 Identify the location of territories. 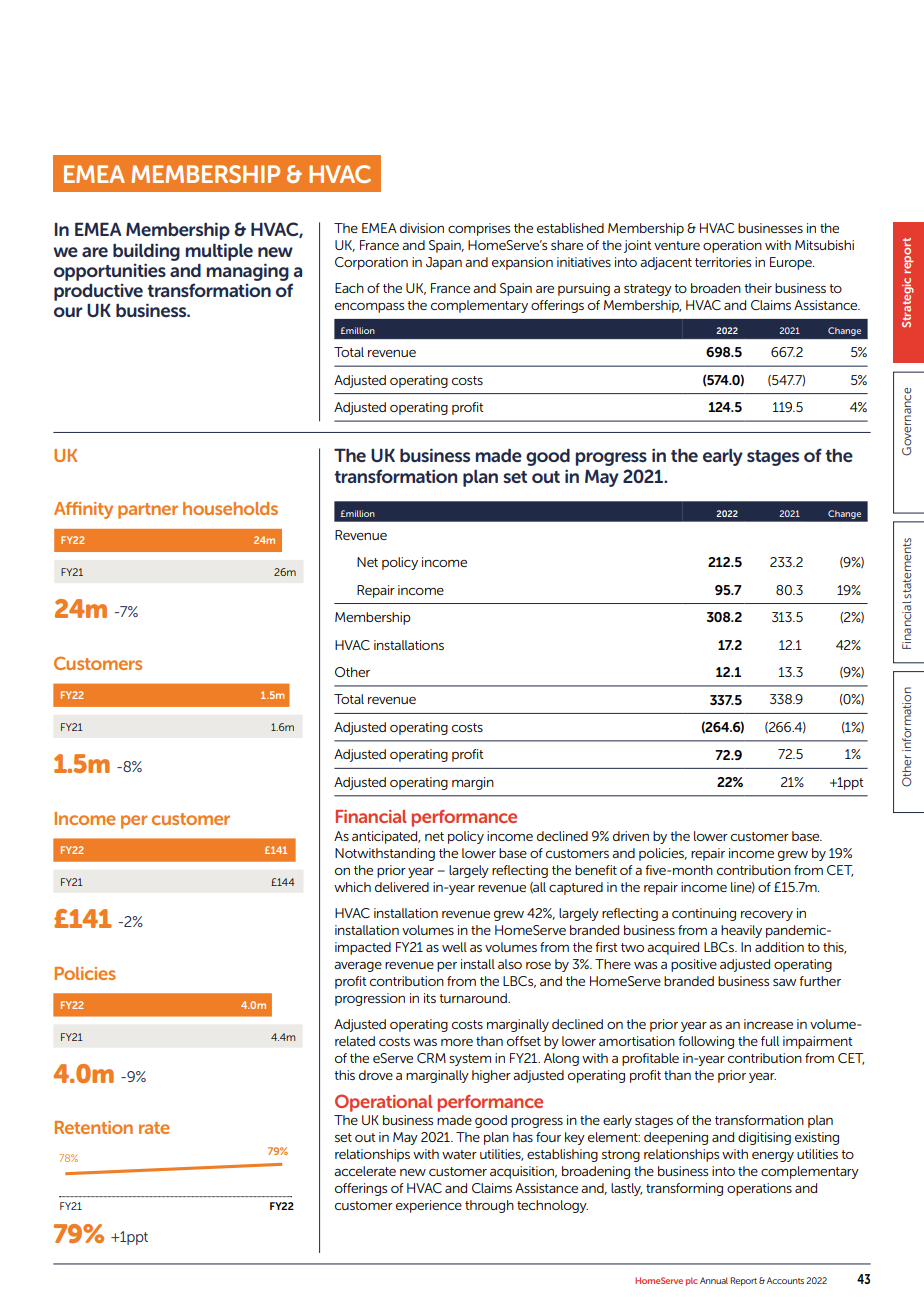
(723, 262).
